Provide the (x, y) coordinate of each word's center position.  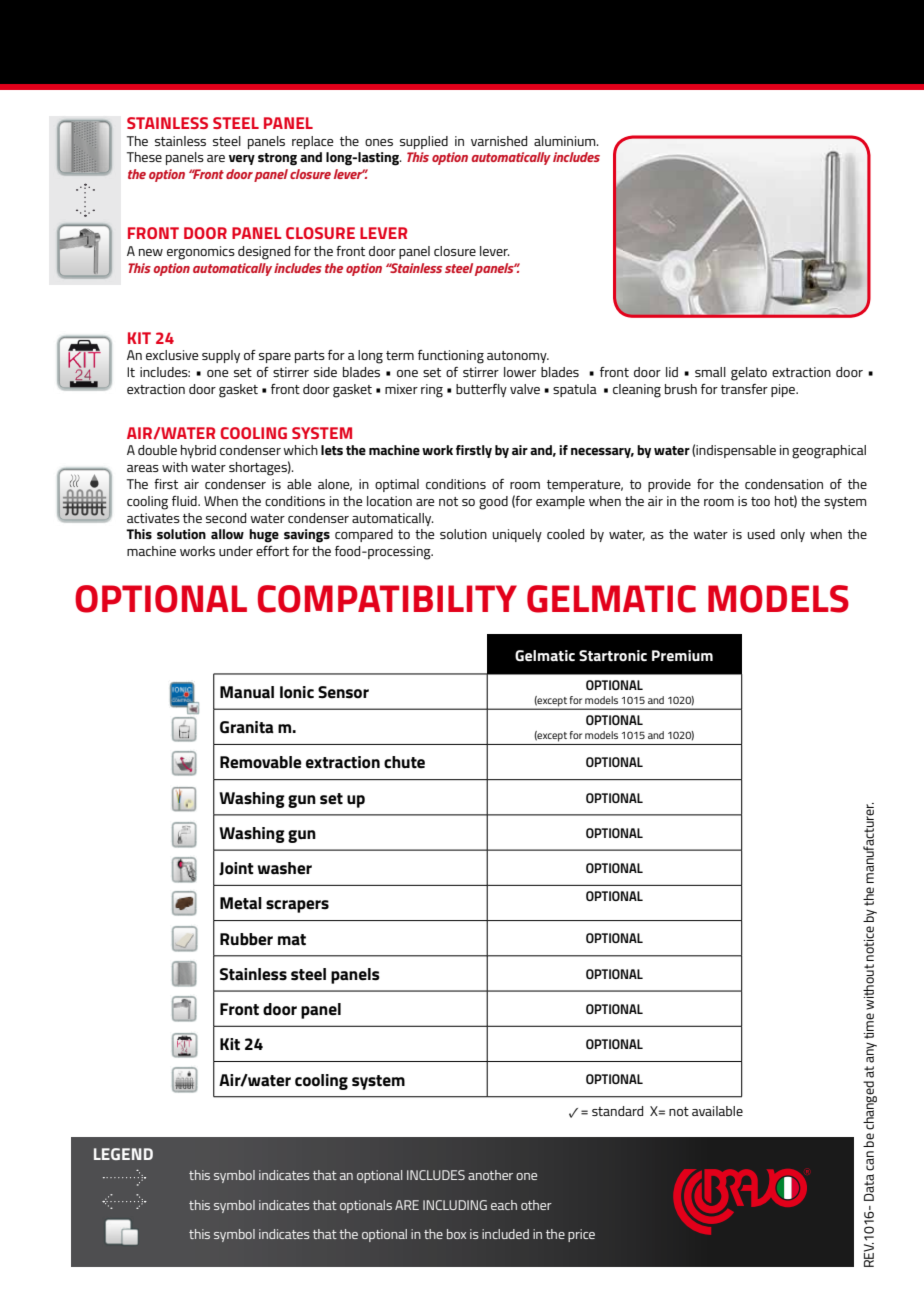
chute (404, 762)
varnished (499, 141)
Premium (682, 655)
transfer (744, 389)
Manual (247, 692)
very (242, 160)
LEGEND (123, 1154)
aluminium (566, 141)
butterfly (481, 390)
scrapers (297, 906)
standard (617, 1111)
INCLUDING (455, 1205)
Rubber (246, 939)
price (581, 1235)
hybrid (198, 451)
